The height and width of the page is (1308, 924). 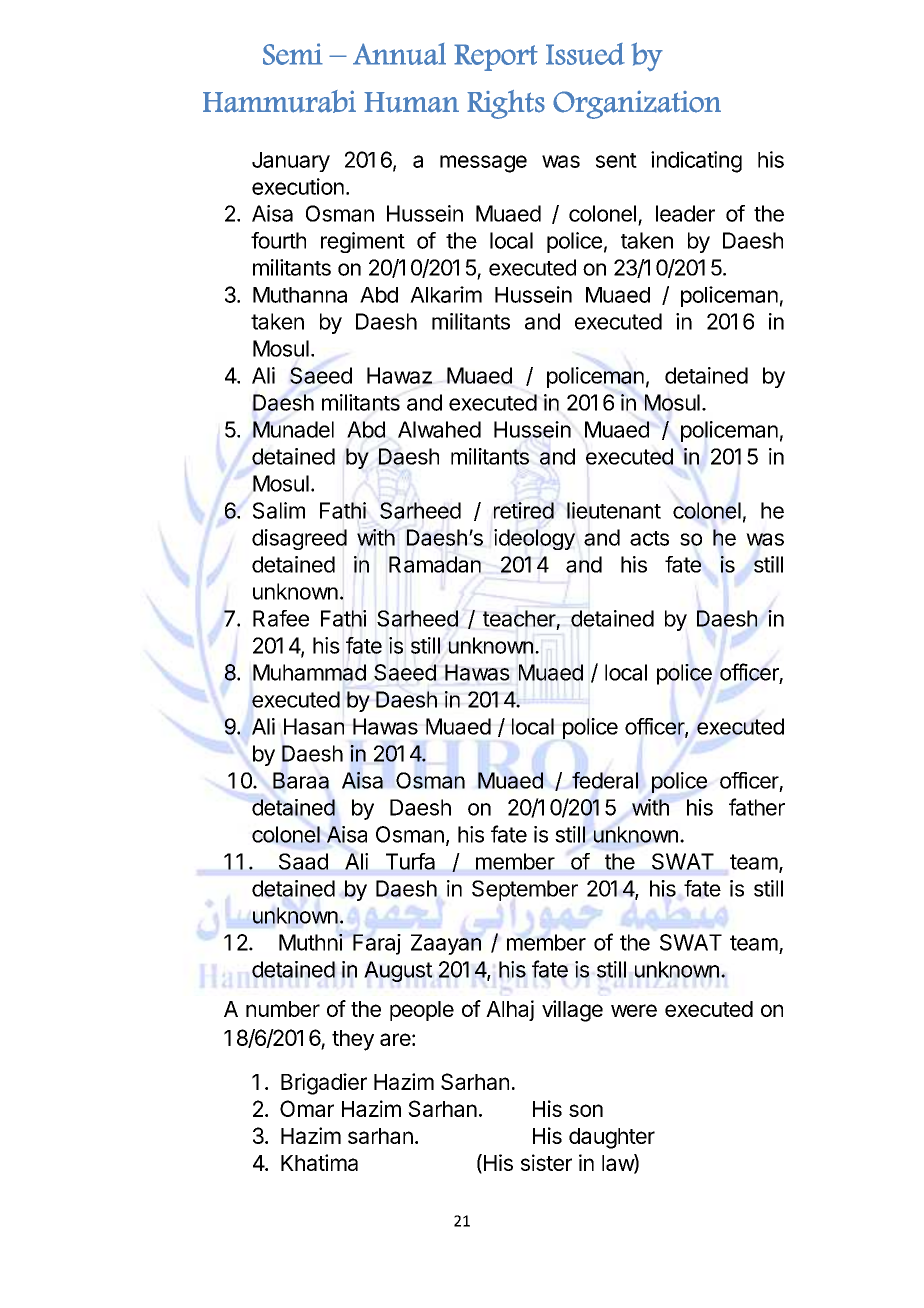 What do you see at coordinates (546, 1162) in the page?
I see `sister` at bounding box center [546, 1162].
